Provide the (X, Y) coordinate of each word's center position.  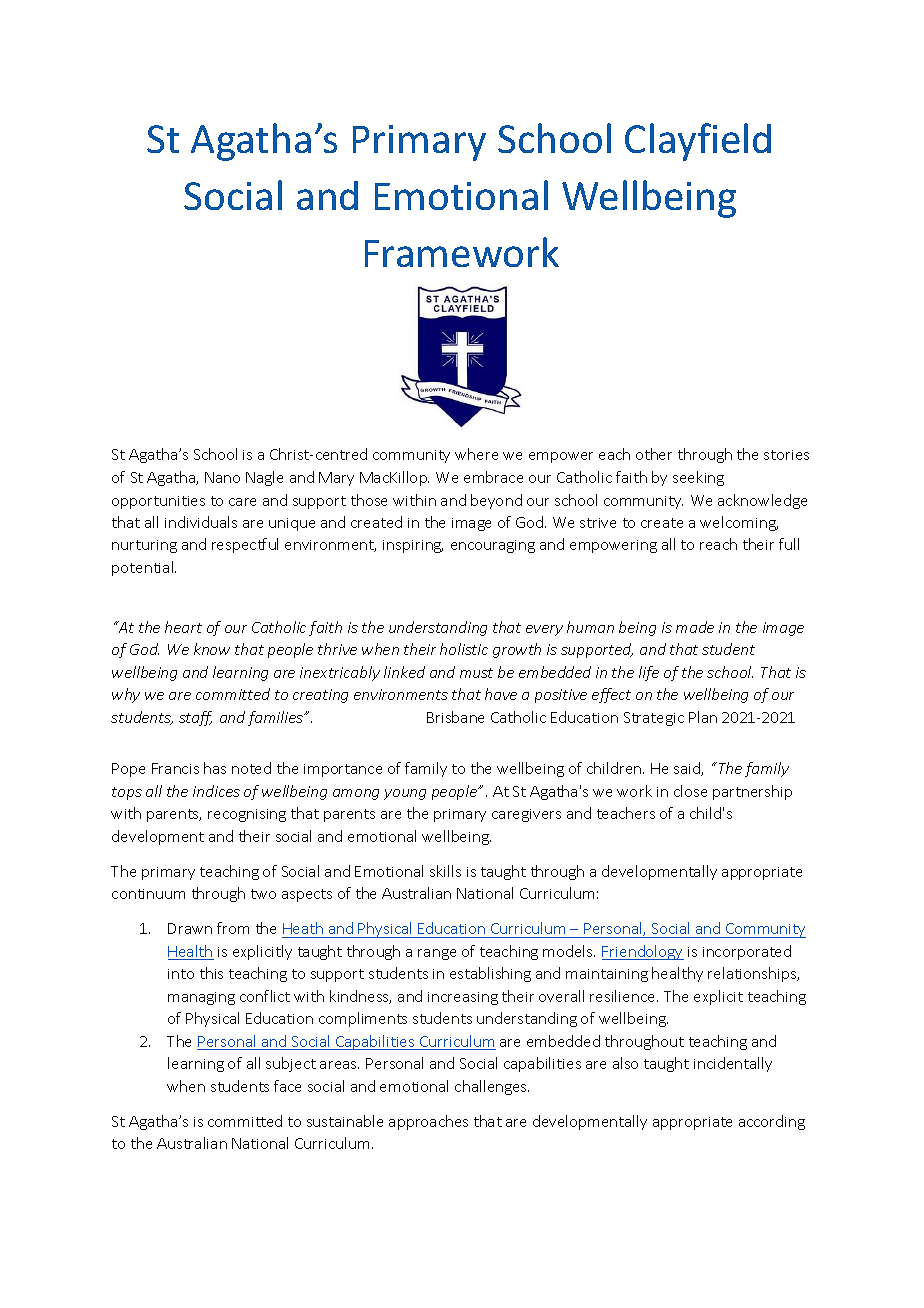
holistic (464, 649)
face (287, 1086)
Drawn (190, 928)
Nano (222, 477)
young (405, 794)
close (690, 791)
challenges (492, 1087)
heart (183, 627)
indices (216, 791)
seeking (698, 478)
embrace (493, 477)
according (772, 1122)
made (695, 627)
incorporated (747, 952)
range (437, 954)
